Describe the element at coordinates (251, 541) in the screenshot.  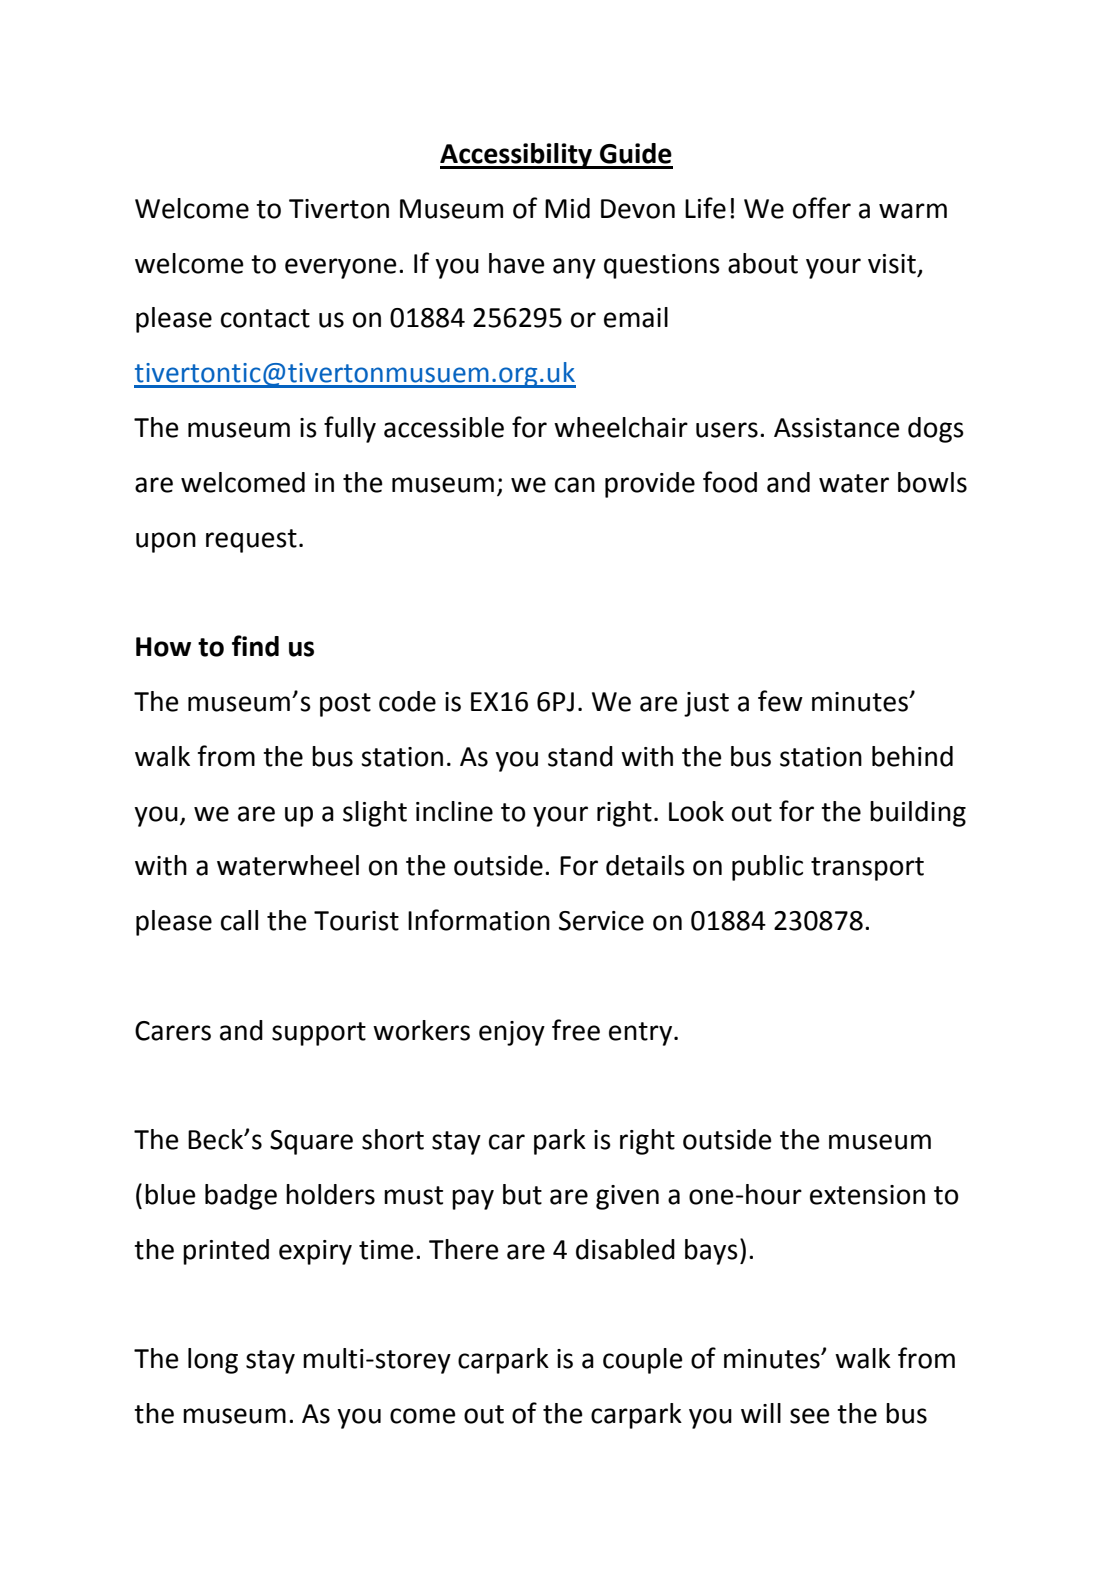
I see `request` at that location.
